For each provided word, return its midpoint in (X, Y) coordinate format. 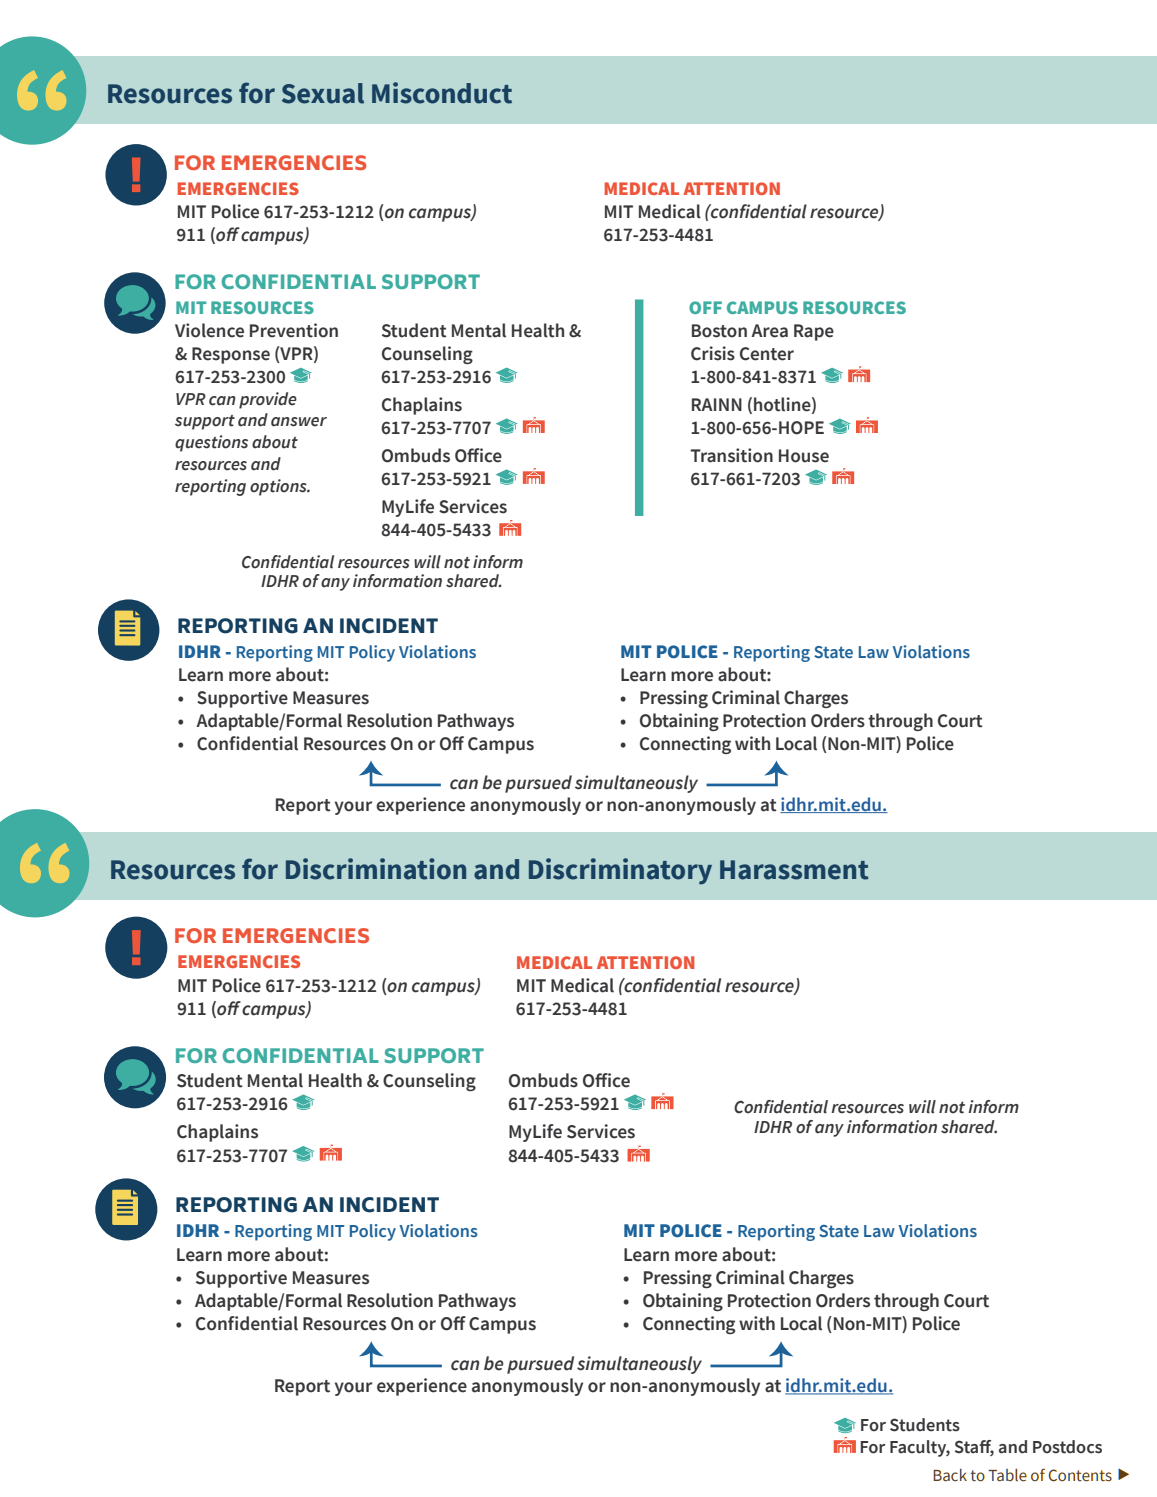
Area (769, 331)
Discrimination (376, 869)
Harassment (794, 870)
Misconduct (442, 93)
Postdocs (1067, 1447)
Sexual (323, 93)
